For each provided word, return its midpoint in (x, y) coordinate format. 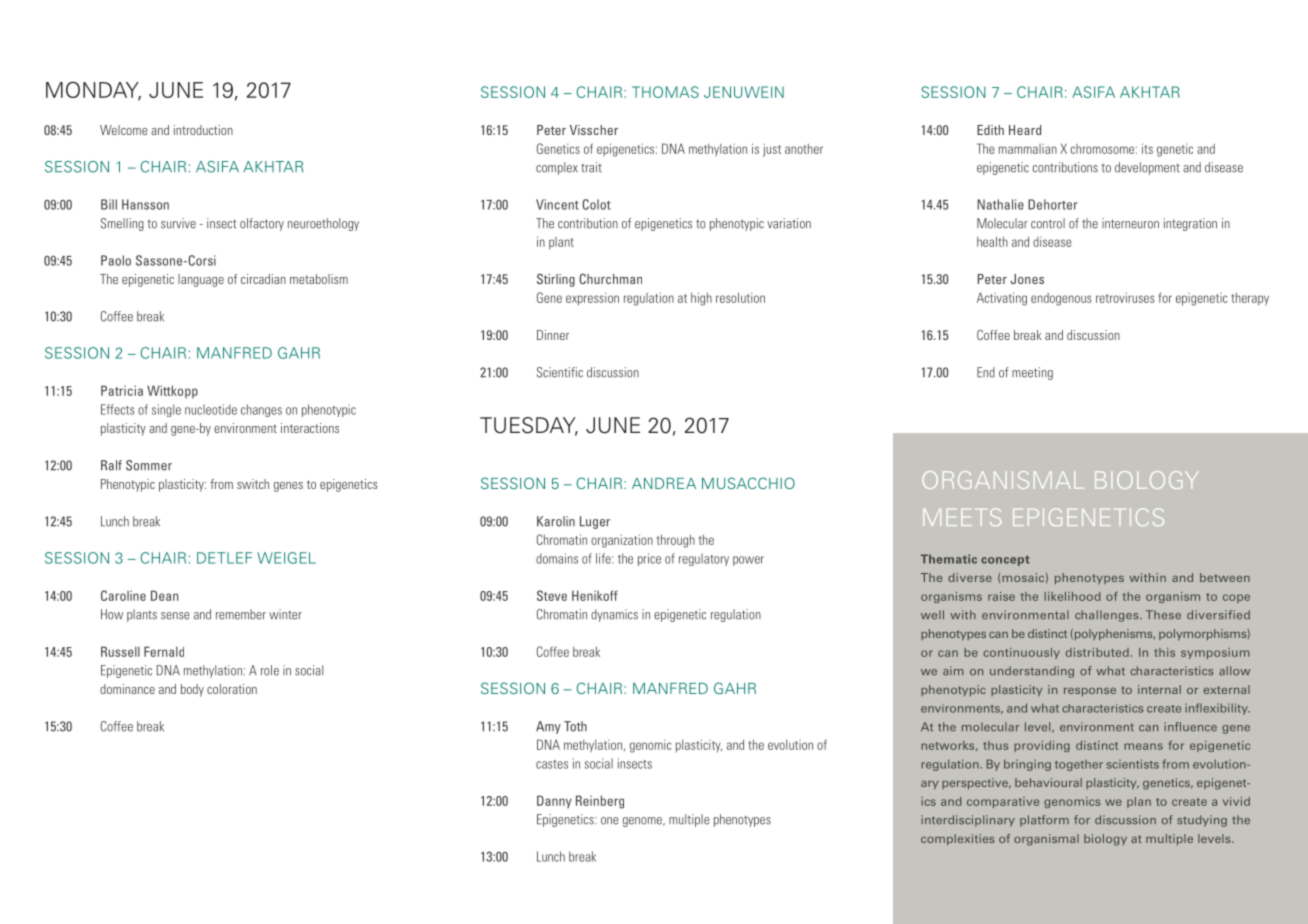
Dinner (553, 335)
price (649, 559)
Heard (1025, 130)
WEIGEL (286, 558)
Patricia (122, 390)
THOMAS (665, 92)
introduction (203, 130)
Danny (554, 802)
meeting (1032, 373)
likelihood (1072, 596)
